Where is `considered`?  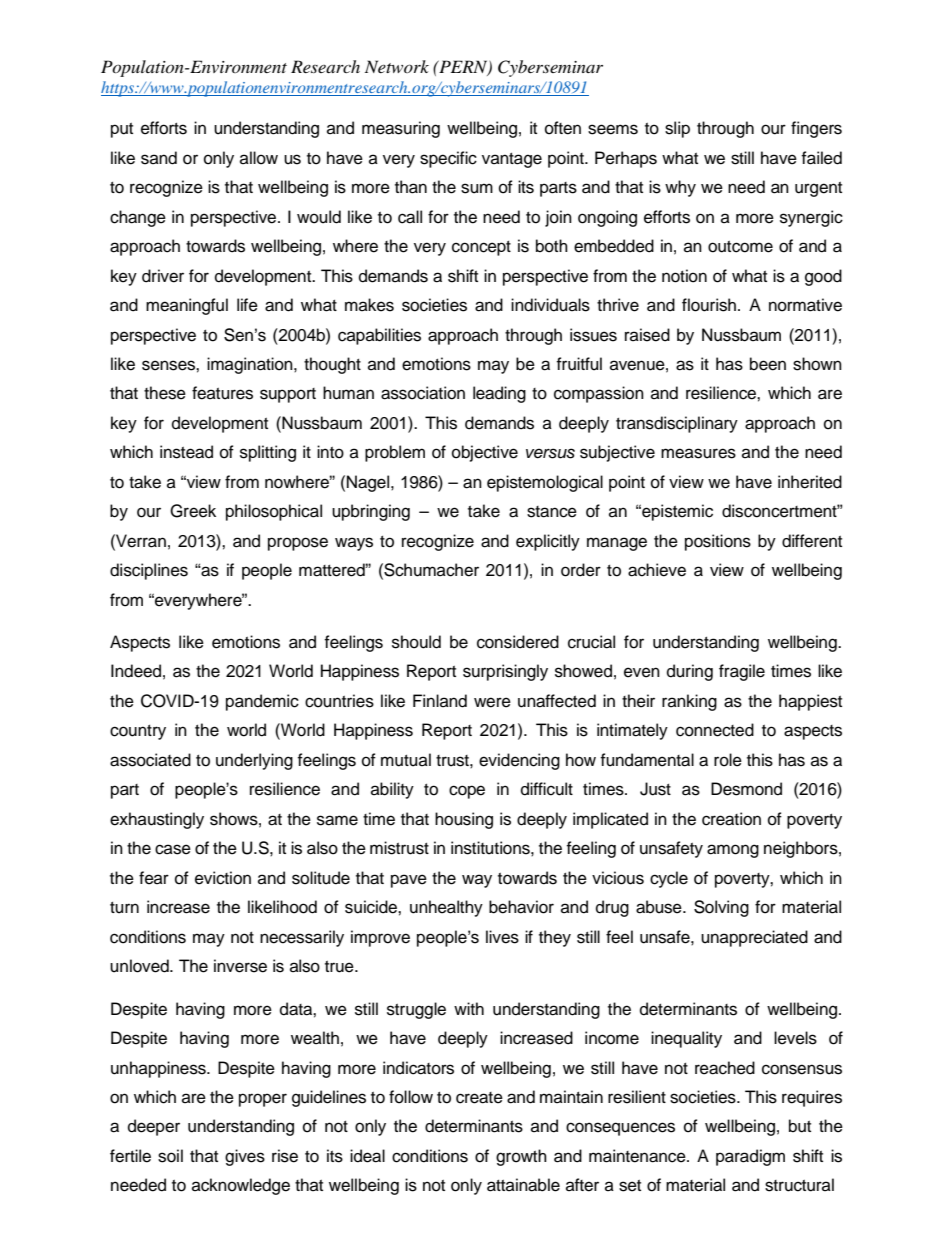
considered is located at coordinates (518, 642).
